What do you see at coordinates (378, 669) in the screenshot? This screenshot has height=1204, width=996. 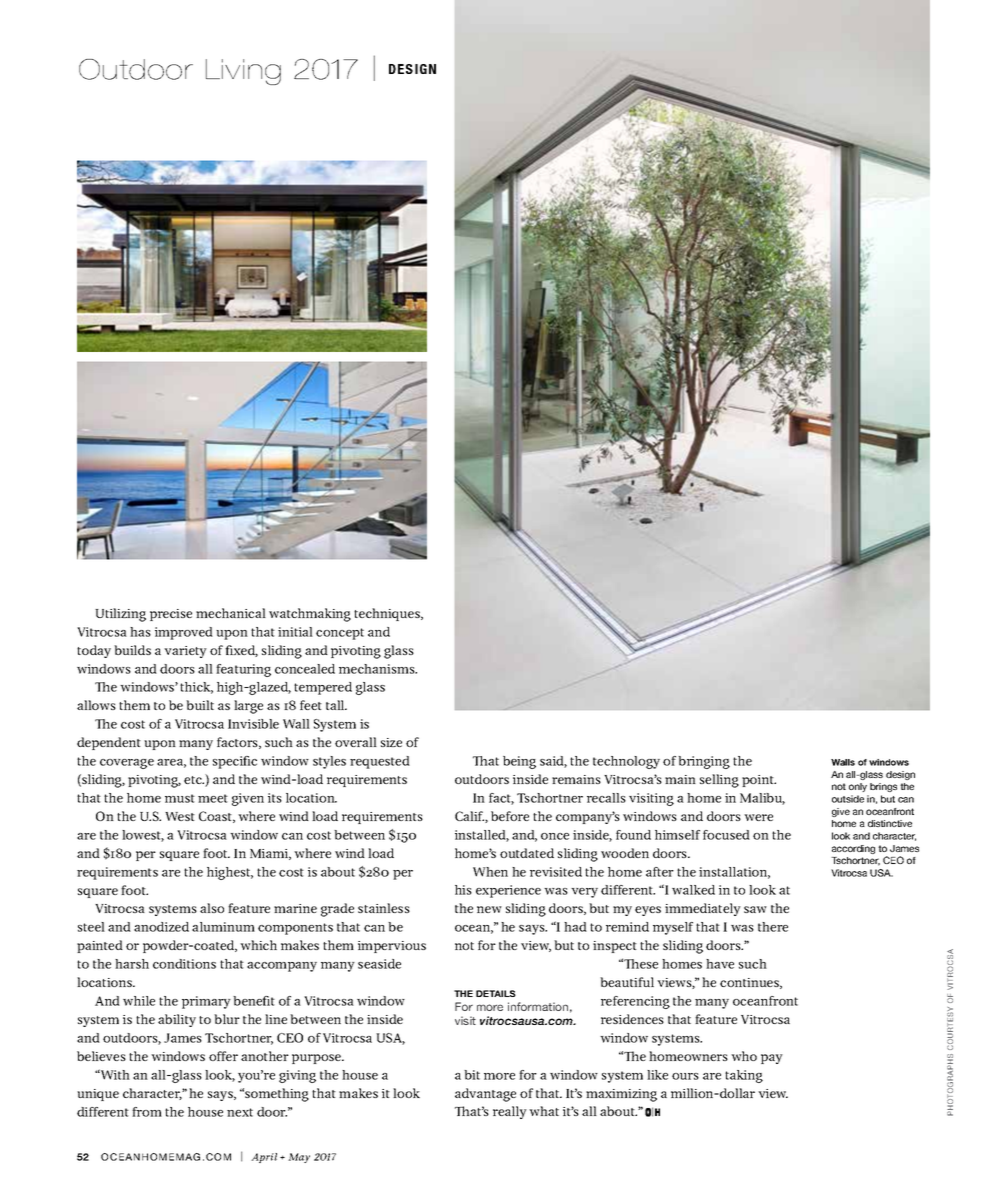 I see `mechanisms` at bounding box center [378, 669].
